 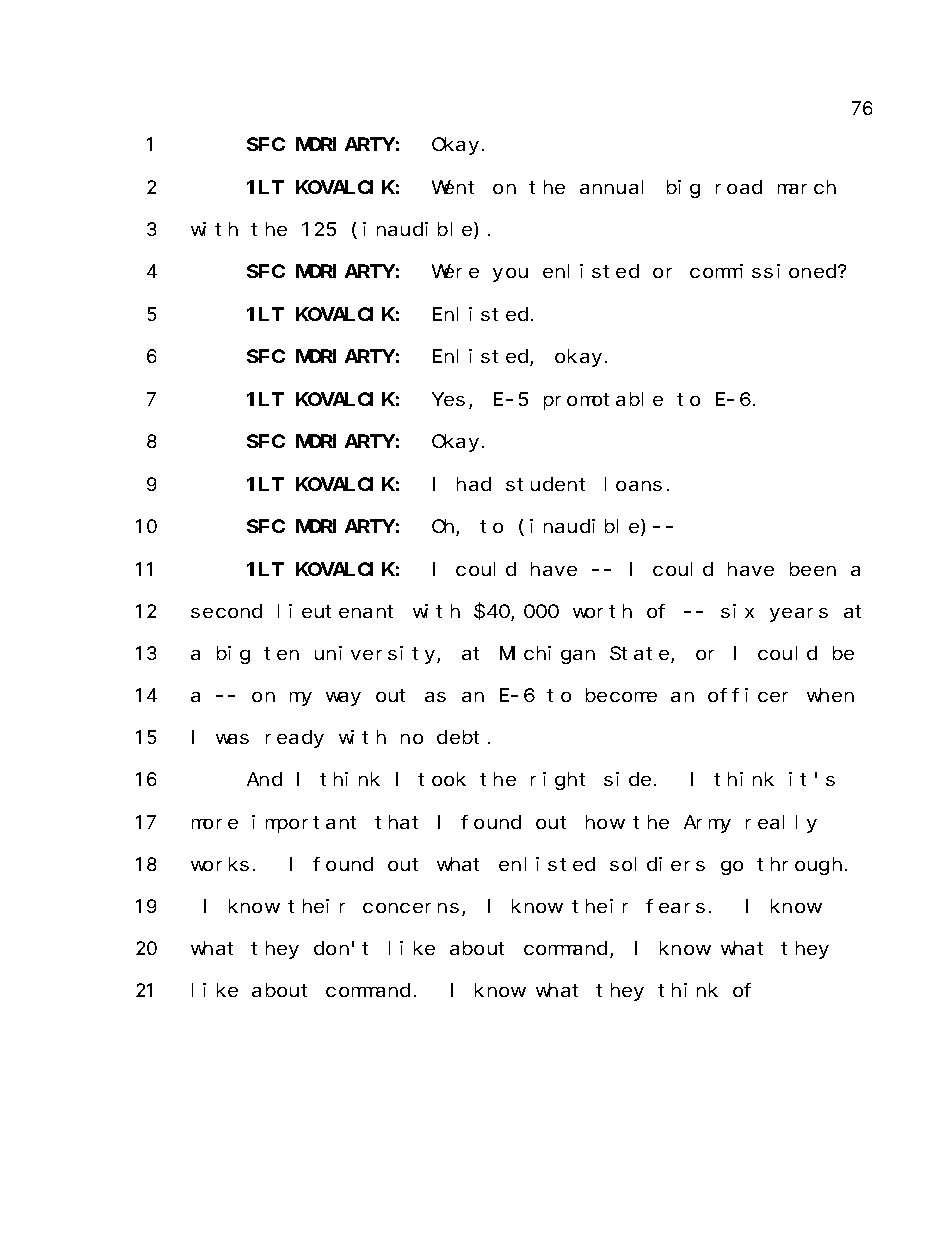 I want to click on Army, so click(x=707, y=824).
